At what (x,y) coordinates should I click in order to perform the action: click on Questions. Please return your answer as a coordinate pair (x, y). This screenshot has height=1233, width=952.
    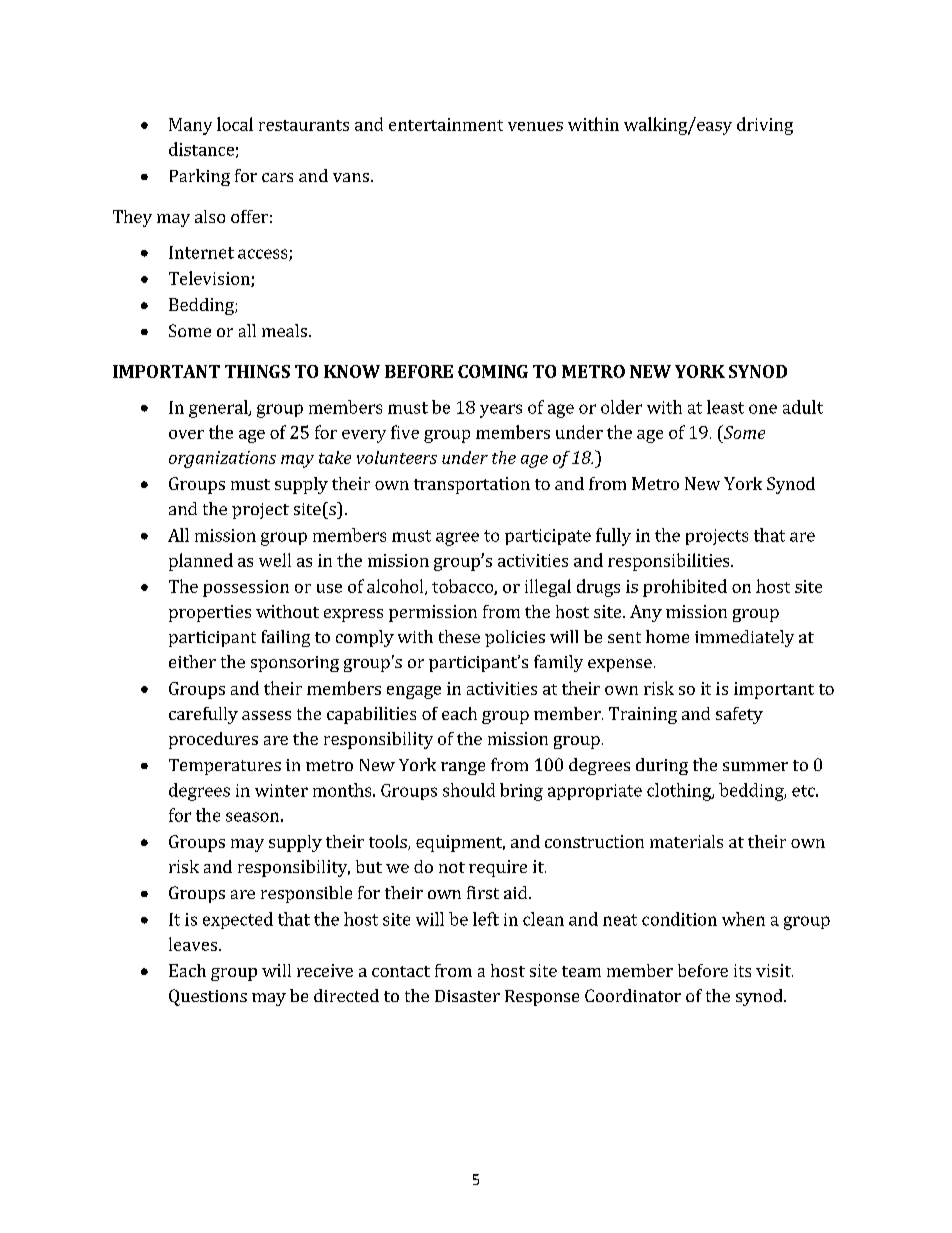
    Looking at the image, I should click on (208, 997).
